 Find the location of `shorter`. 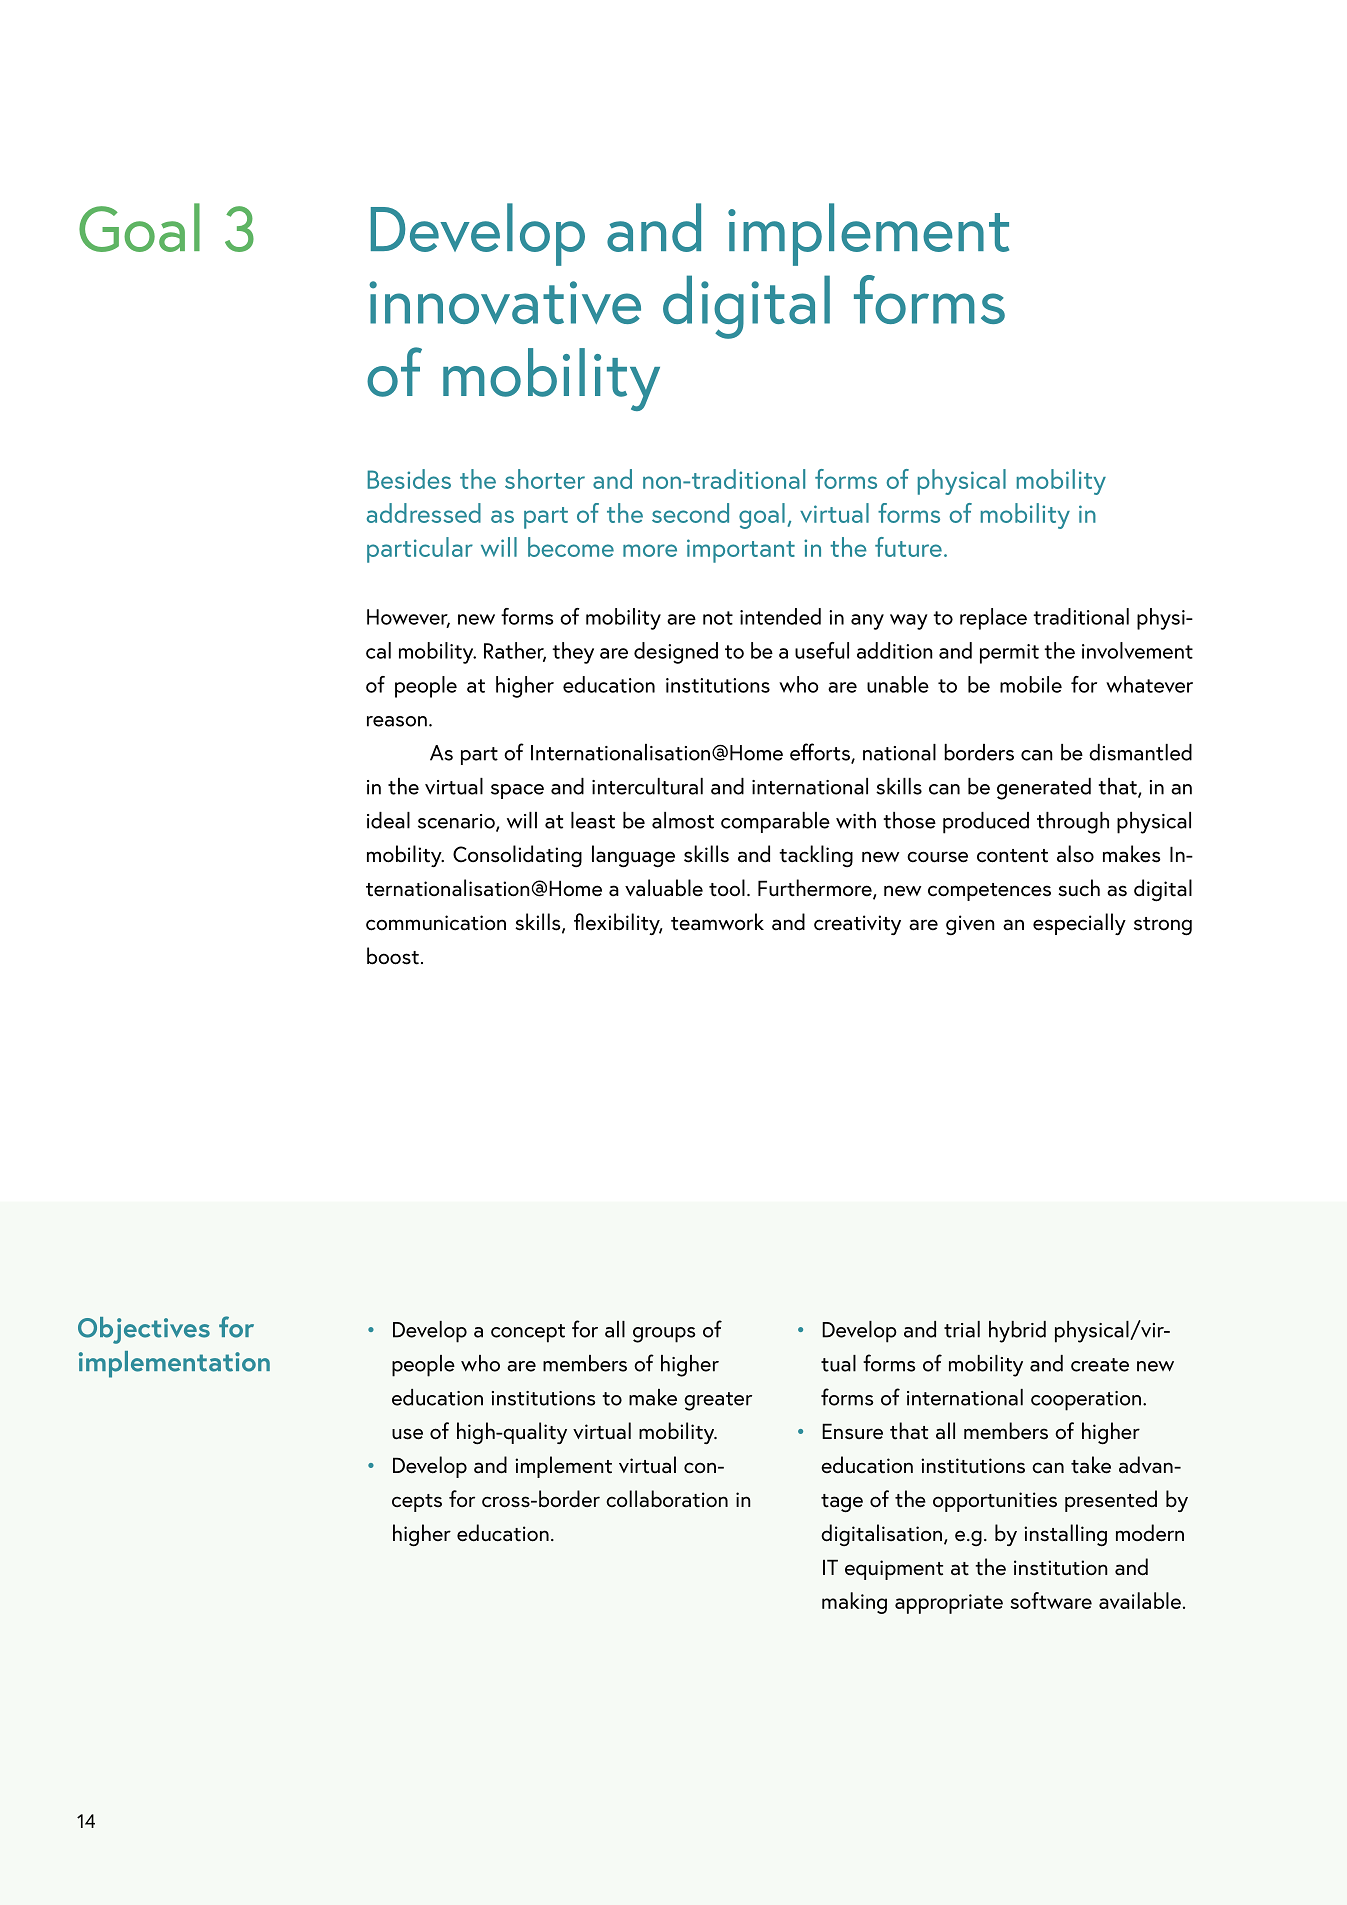

shorter is located at coordinates (545, 479).
